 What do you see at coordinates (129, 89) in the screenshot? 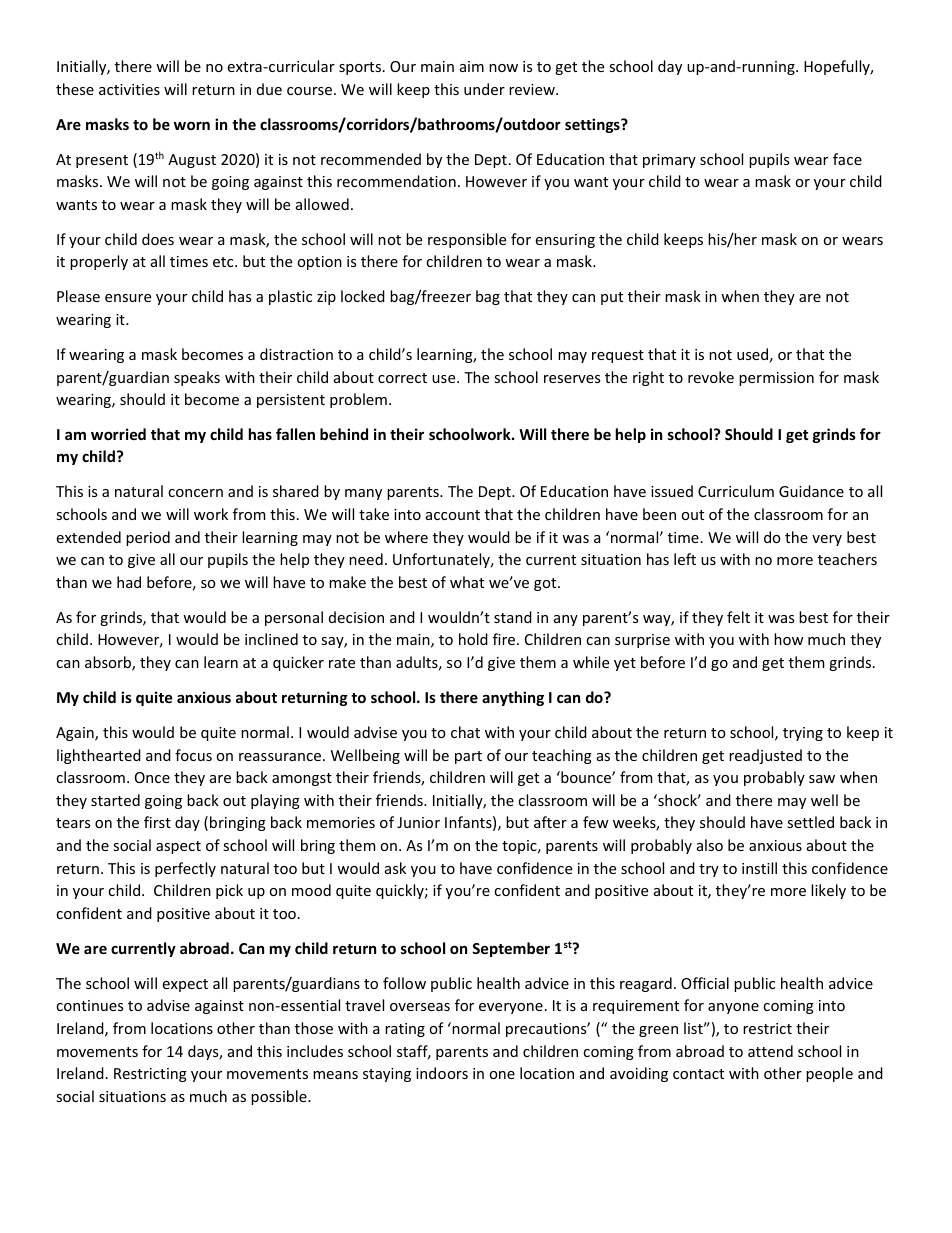
I see `activities` at bounding box center [129, 89].
